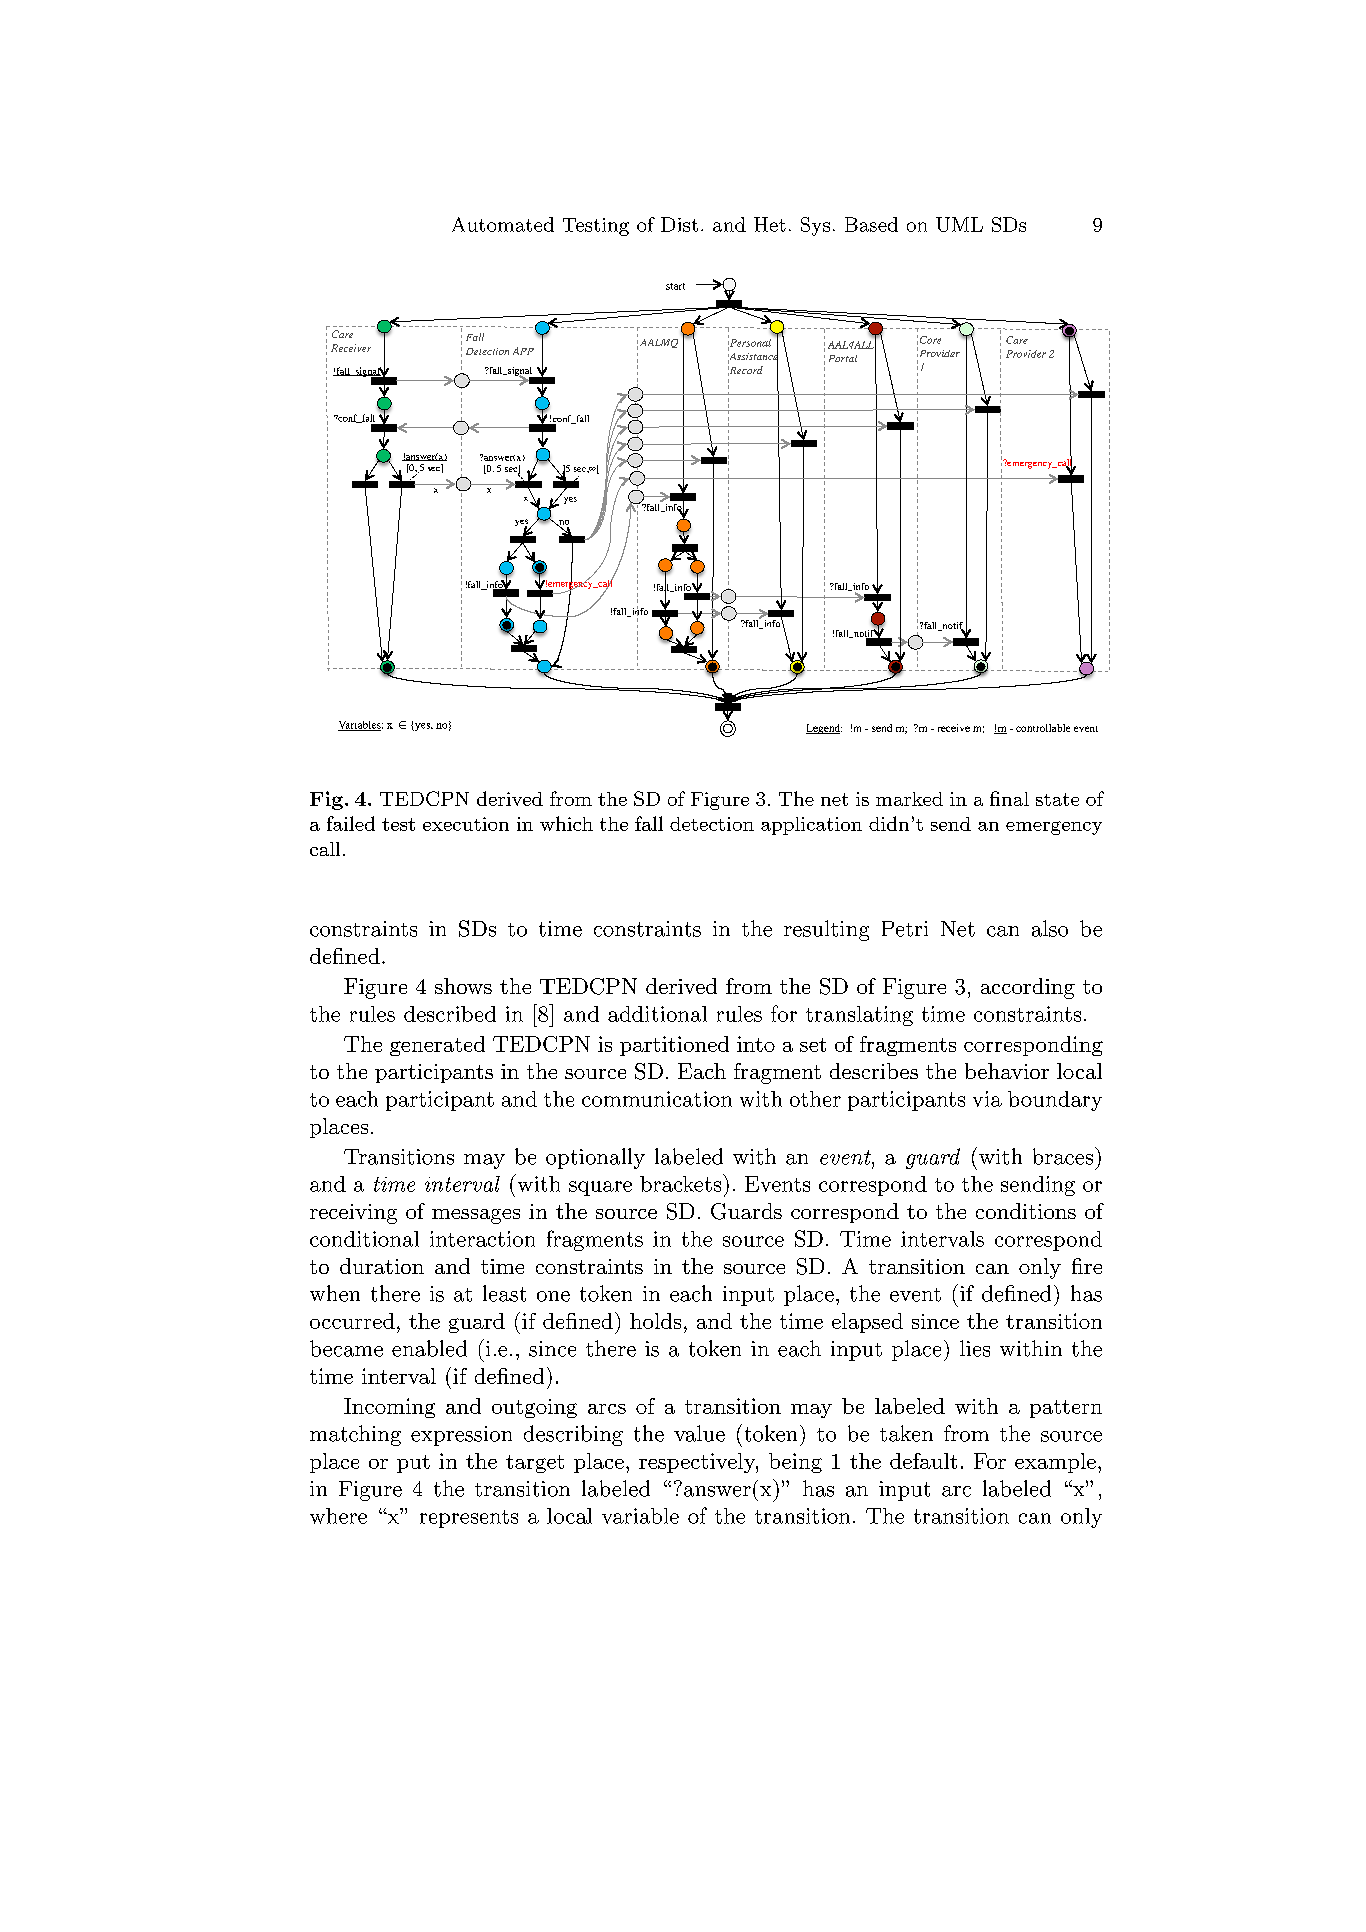 This screenshot has width=1366, height=1932. I want to click on expression, so click(461, 1436).
